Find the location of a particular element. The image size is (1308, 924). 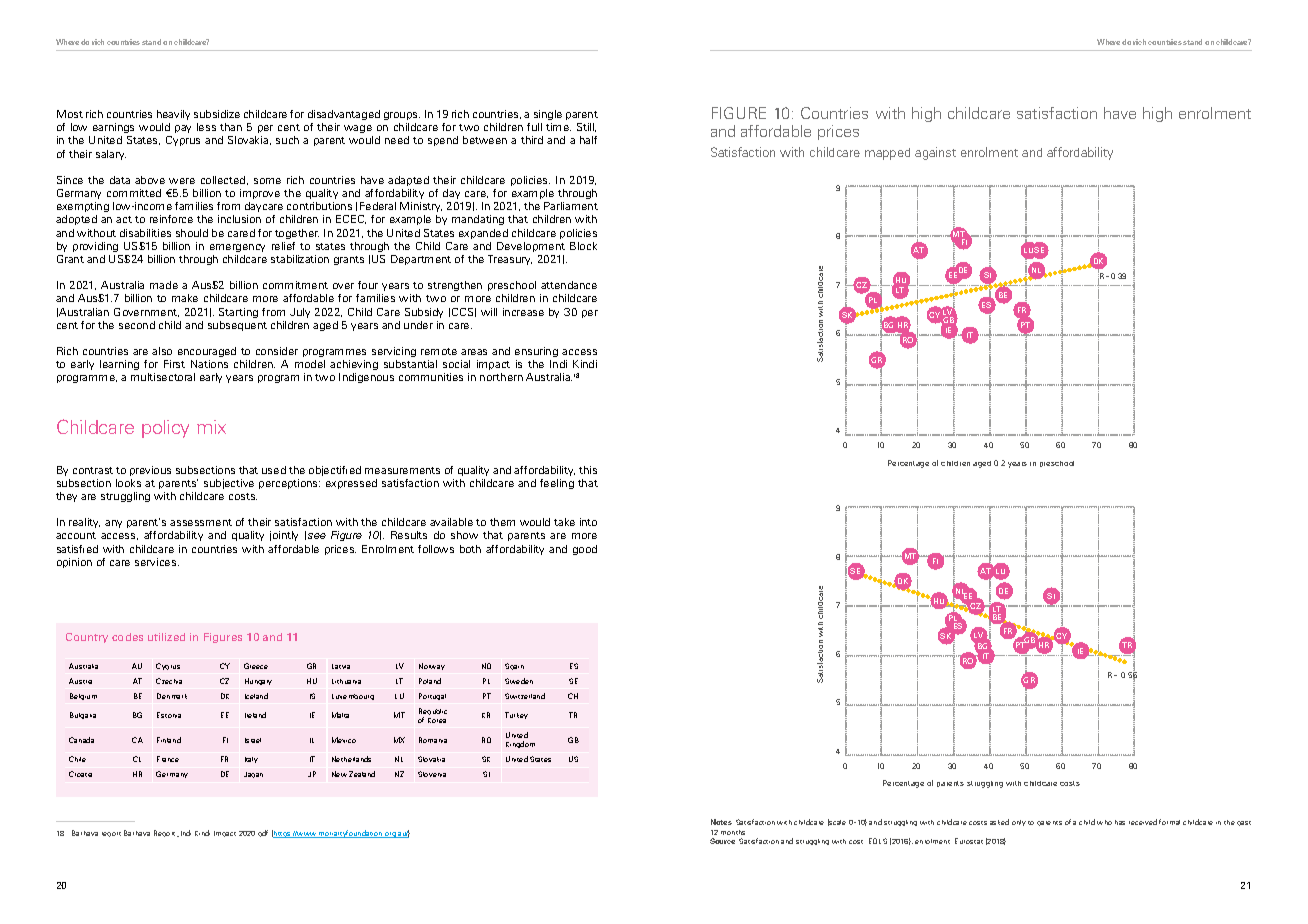

half is located at coordinates (588, 140).
